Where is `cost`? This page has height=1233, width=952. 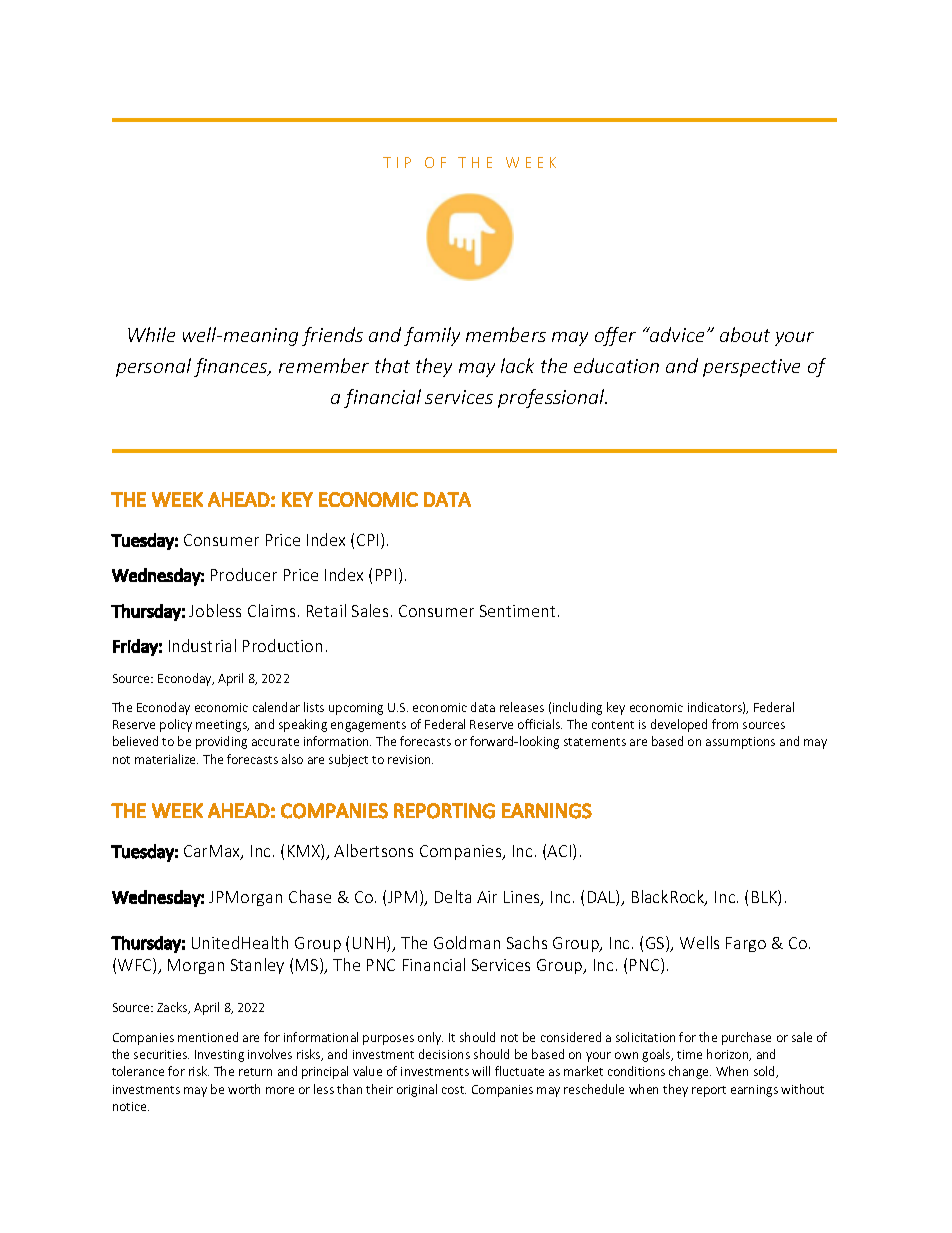
cost is located at coordinates (454, 1090).
